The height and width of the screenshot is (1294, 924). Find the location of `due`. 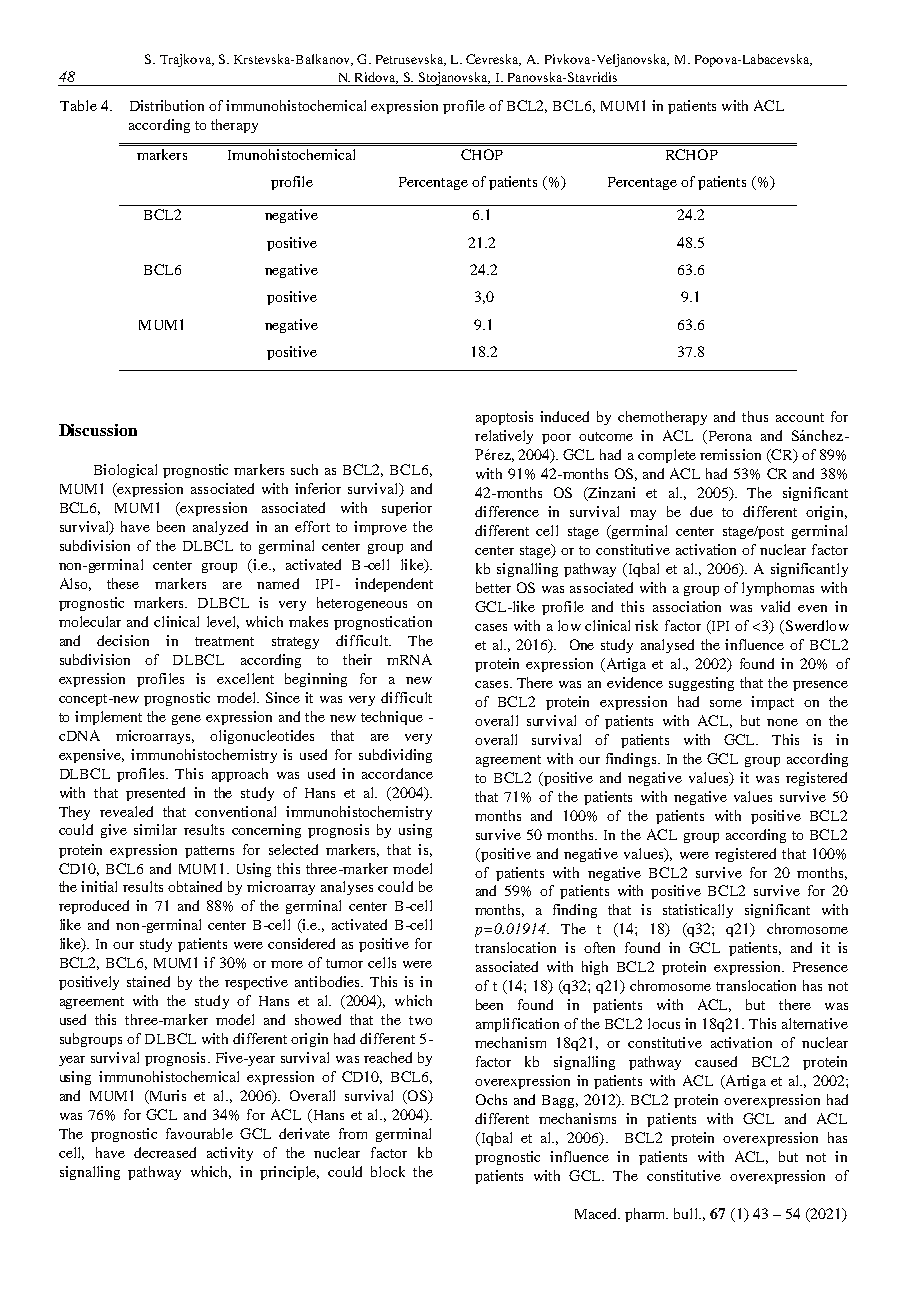

due is located at coordinates (701, 511).
